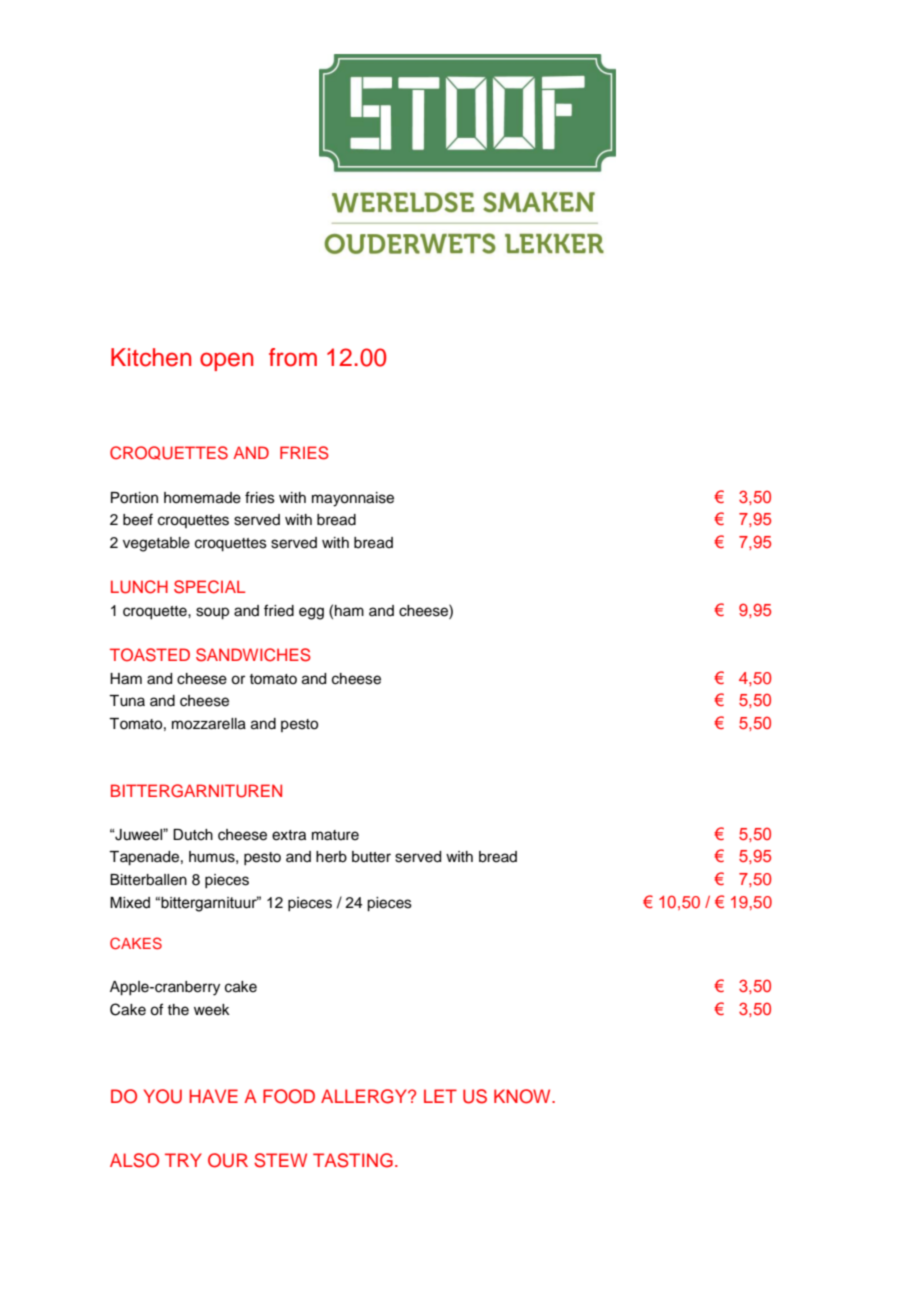 The height and width of the image is (1309, 924). I want to click on mozzarella, so click(209, 724).
